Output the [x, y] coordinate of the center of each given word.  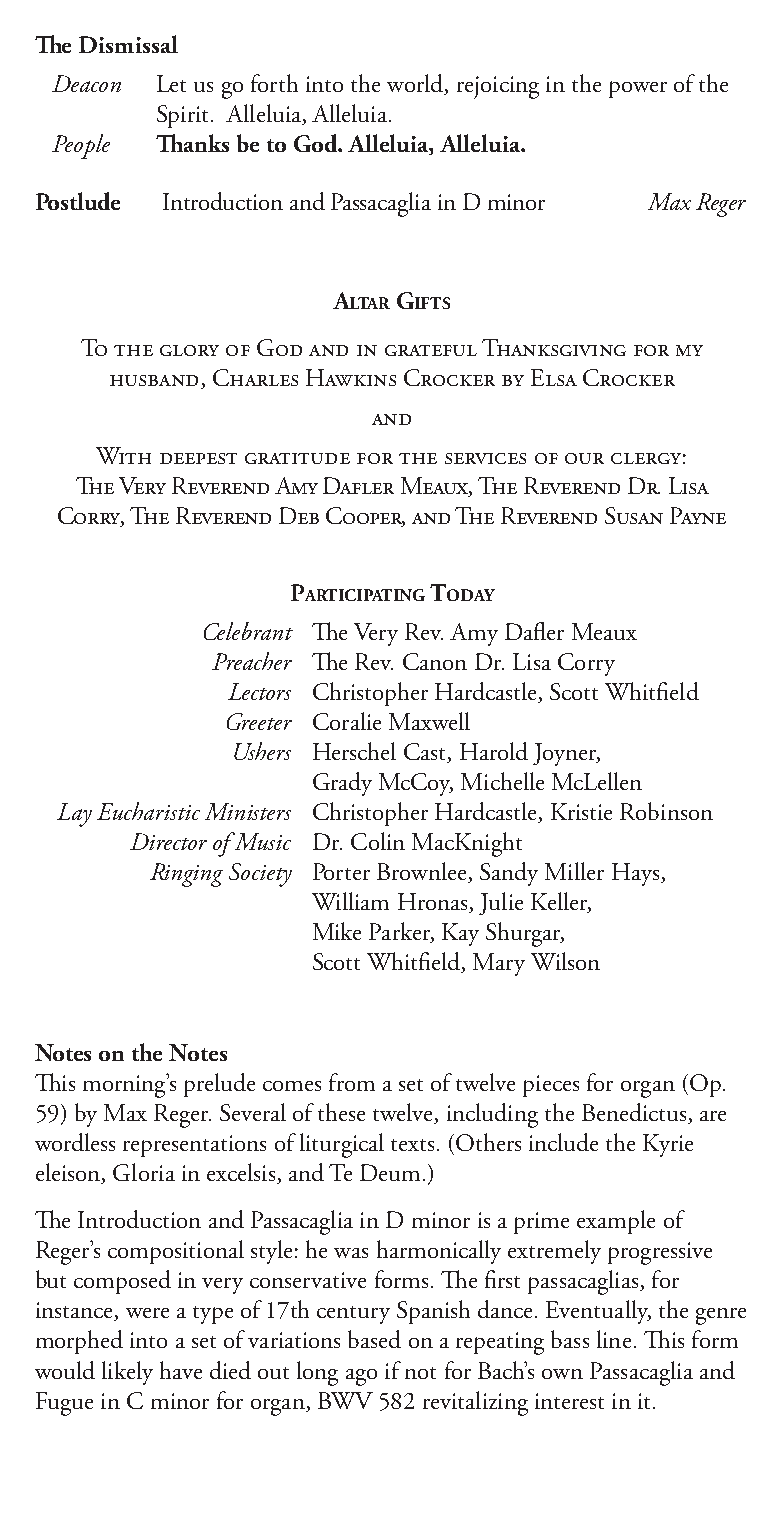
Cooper [365, 516]
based [374, 1339]
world [416, 84]
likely [127, 1373]
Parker [400, 932]
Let [171, 83]
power [638, 89]
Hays [637, 874]
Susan [634, 515]
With [123, 455]
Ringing [186, 875]
